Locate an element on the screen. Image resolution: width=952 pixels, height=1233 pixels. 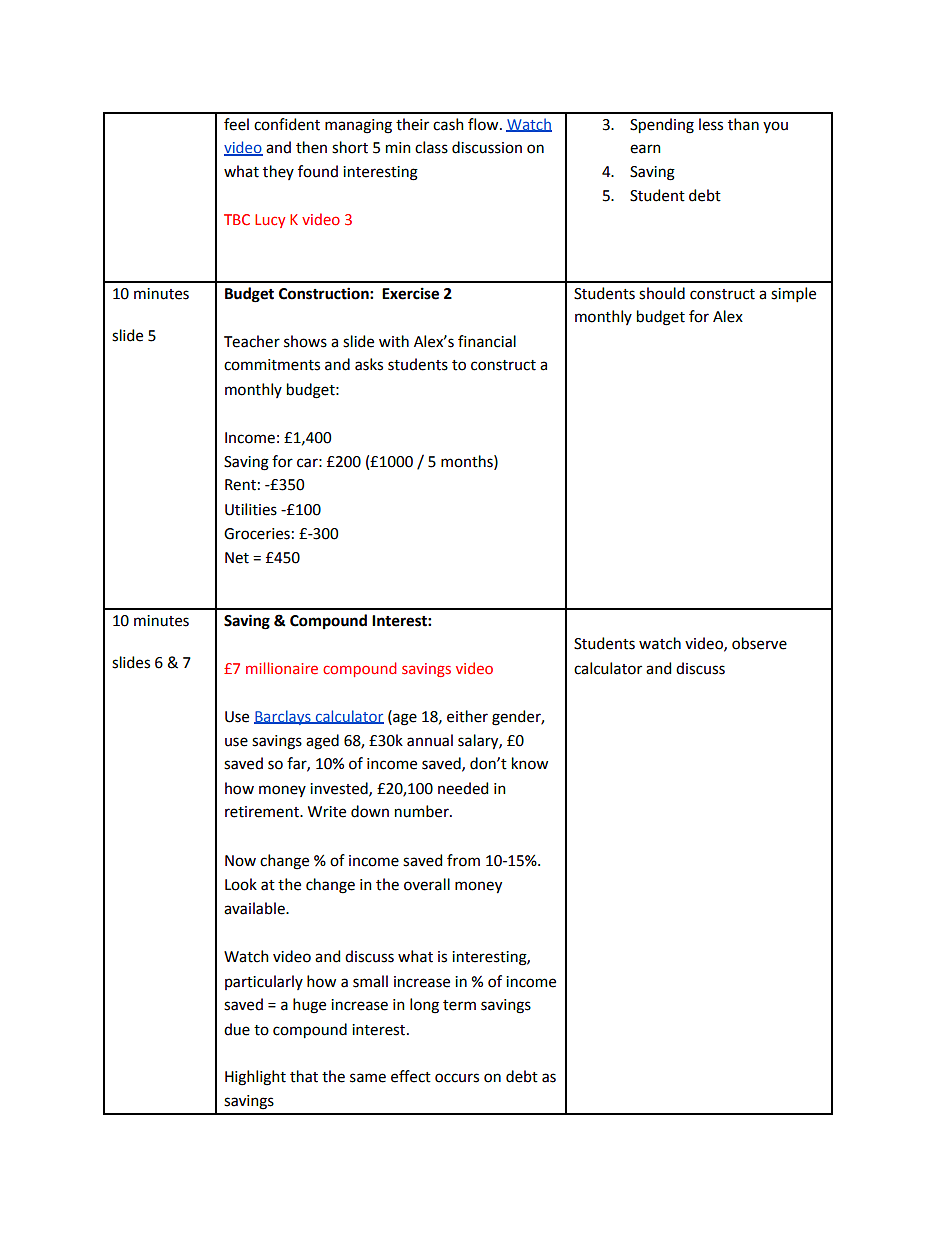
term is located at coordinates (459, 1005).
